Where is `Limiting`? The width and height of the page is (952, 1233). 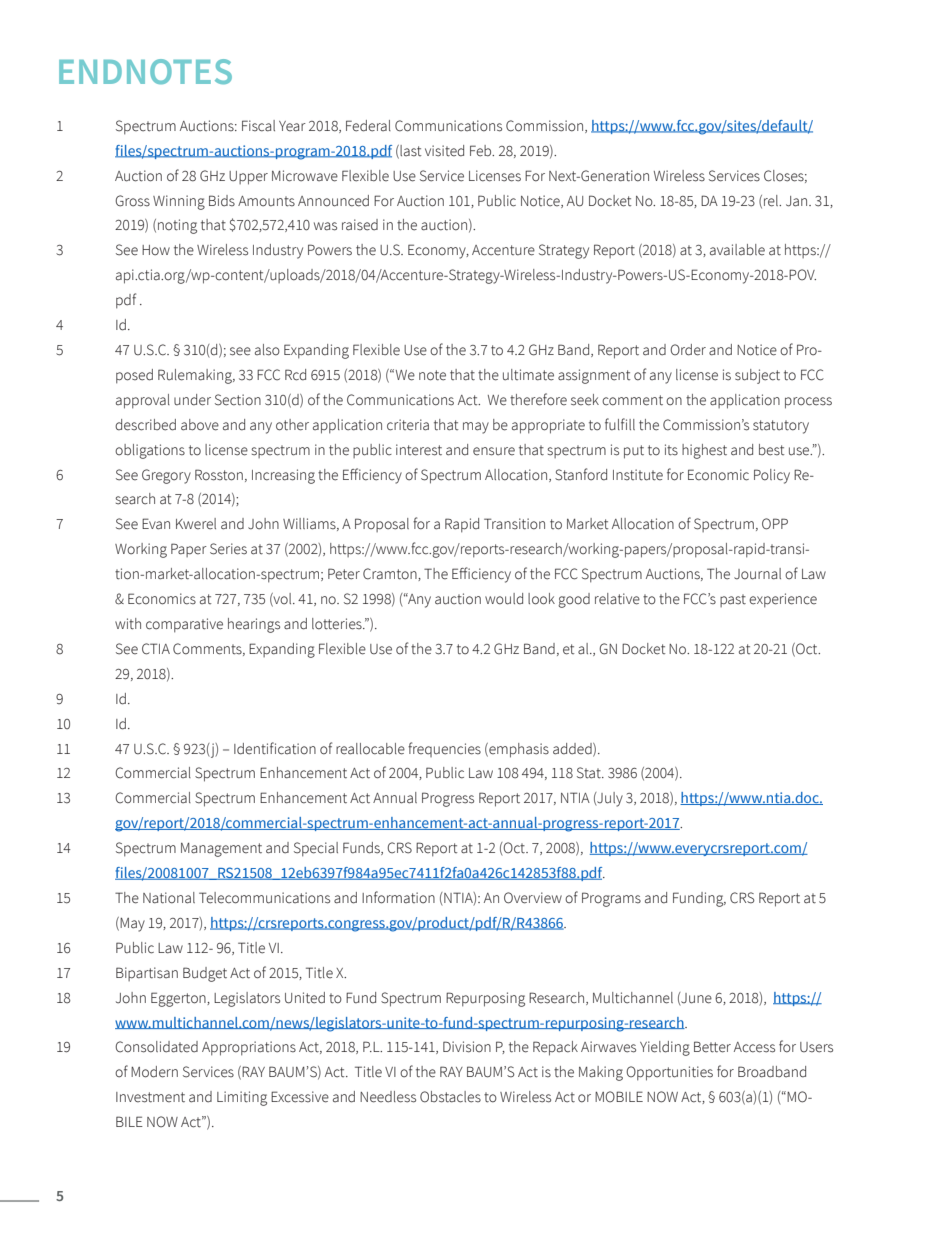
Limiting is located at coordinates (242, 1098).
